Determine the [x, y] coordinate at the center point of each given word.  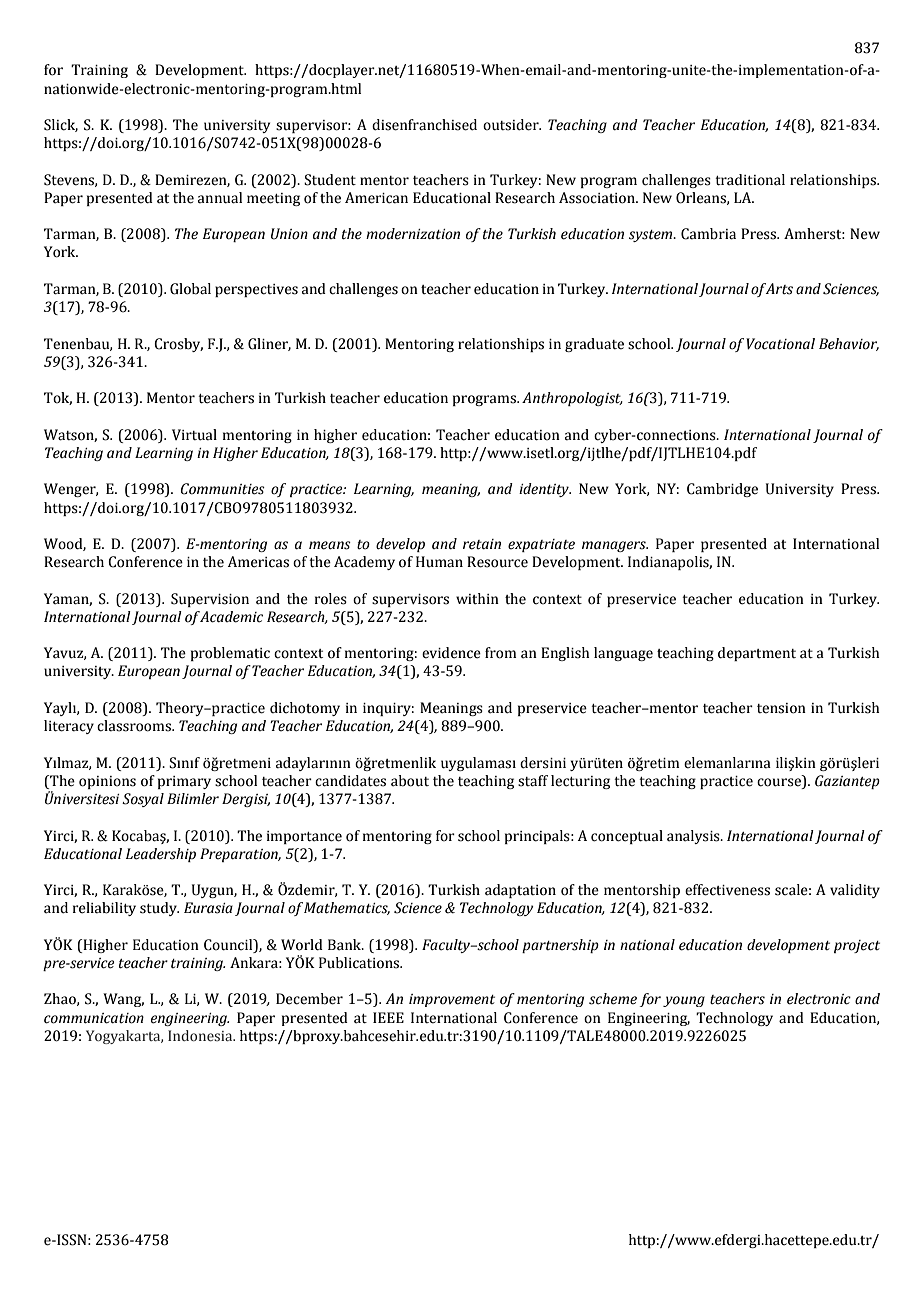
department [757, 654]
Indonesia [201, 1035]
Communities [223, 489]
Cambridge [722, 490]
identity [545, 490]
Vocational [780, 344]
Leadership [161, 855]
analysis [694, 837]
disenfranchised [424, 125]
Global [190, 289]
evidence [451, 653]
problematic [230, 654]
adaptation [520, 891]
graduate [594, 345]
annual [220, 198]
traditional [750, 180]
